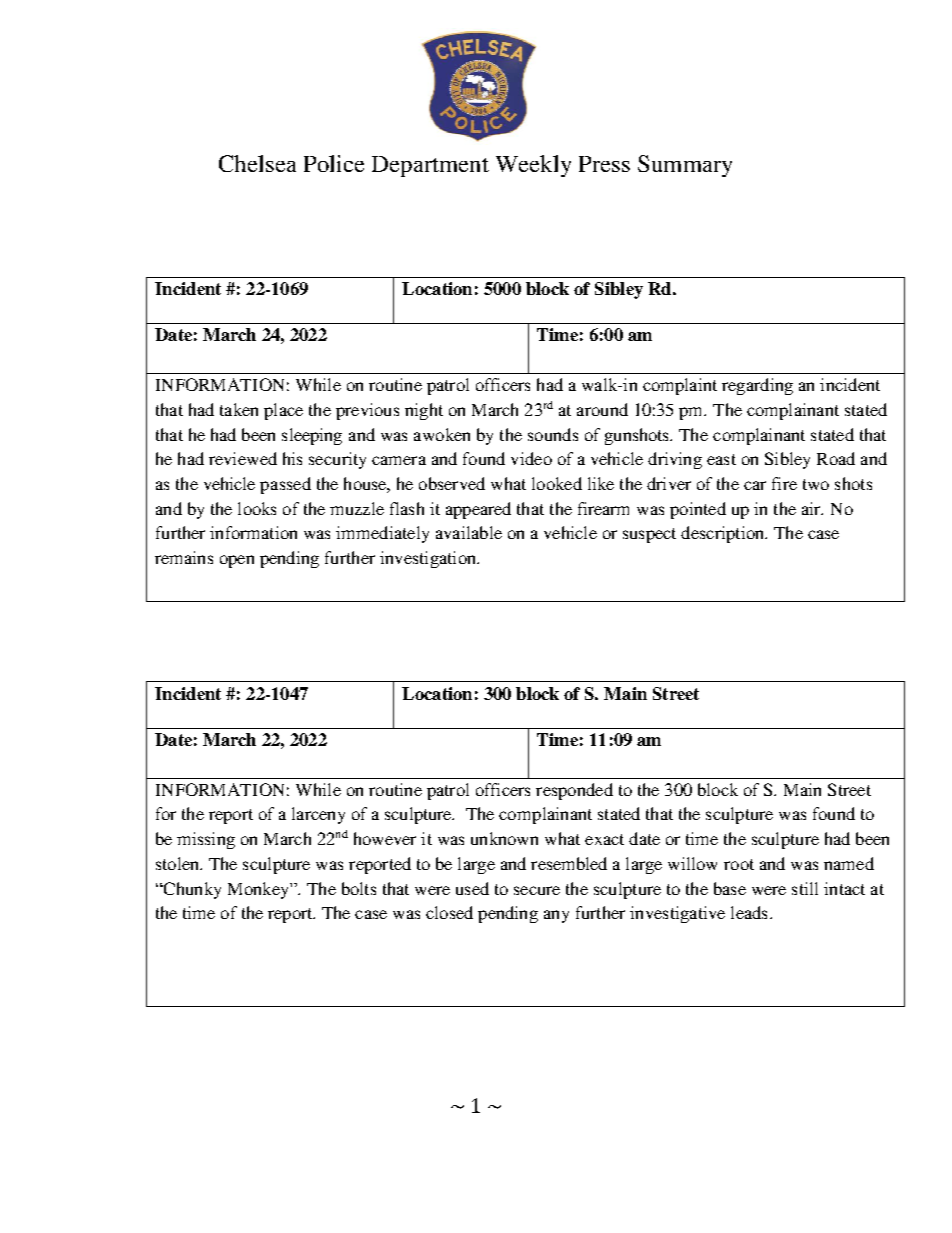 Image resolution: width=952 pixels, height=1233 pixels. What do you see at coordinates (257, 163) in the screenshot?
I see `Chelsea` at bounding box center [257, 163].
